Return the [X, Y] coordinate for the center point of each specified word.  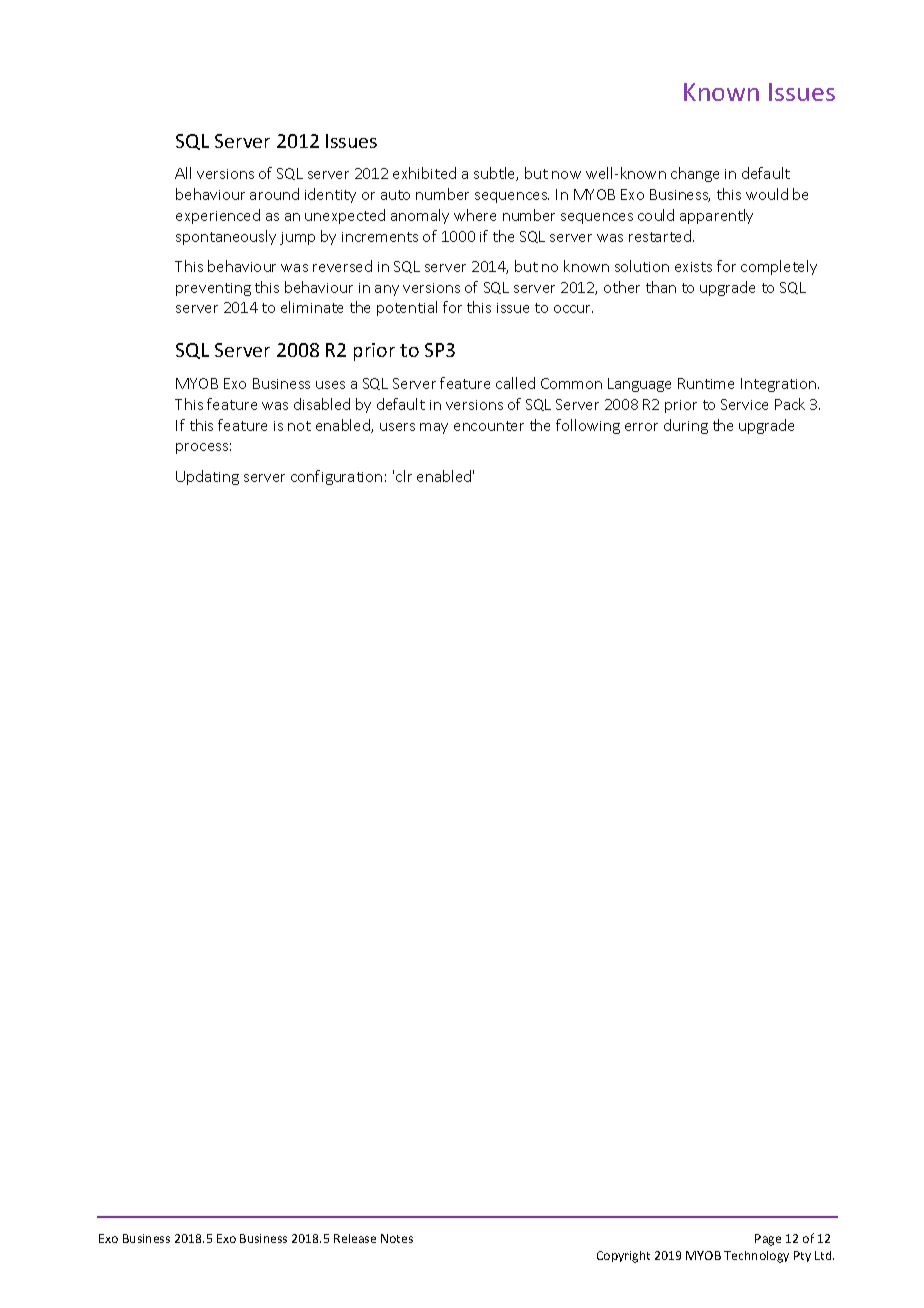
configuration [336, 477]
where [475, 215]
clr [404, 476]
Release [355, 1238]
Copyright [623, 1257]
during [686, 426]
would [767, 194]
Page [768, 1240]
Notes [397, 1238]
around [274, 194]
